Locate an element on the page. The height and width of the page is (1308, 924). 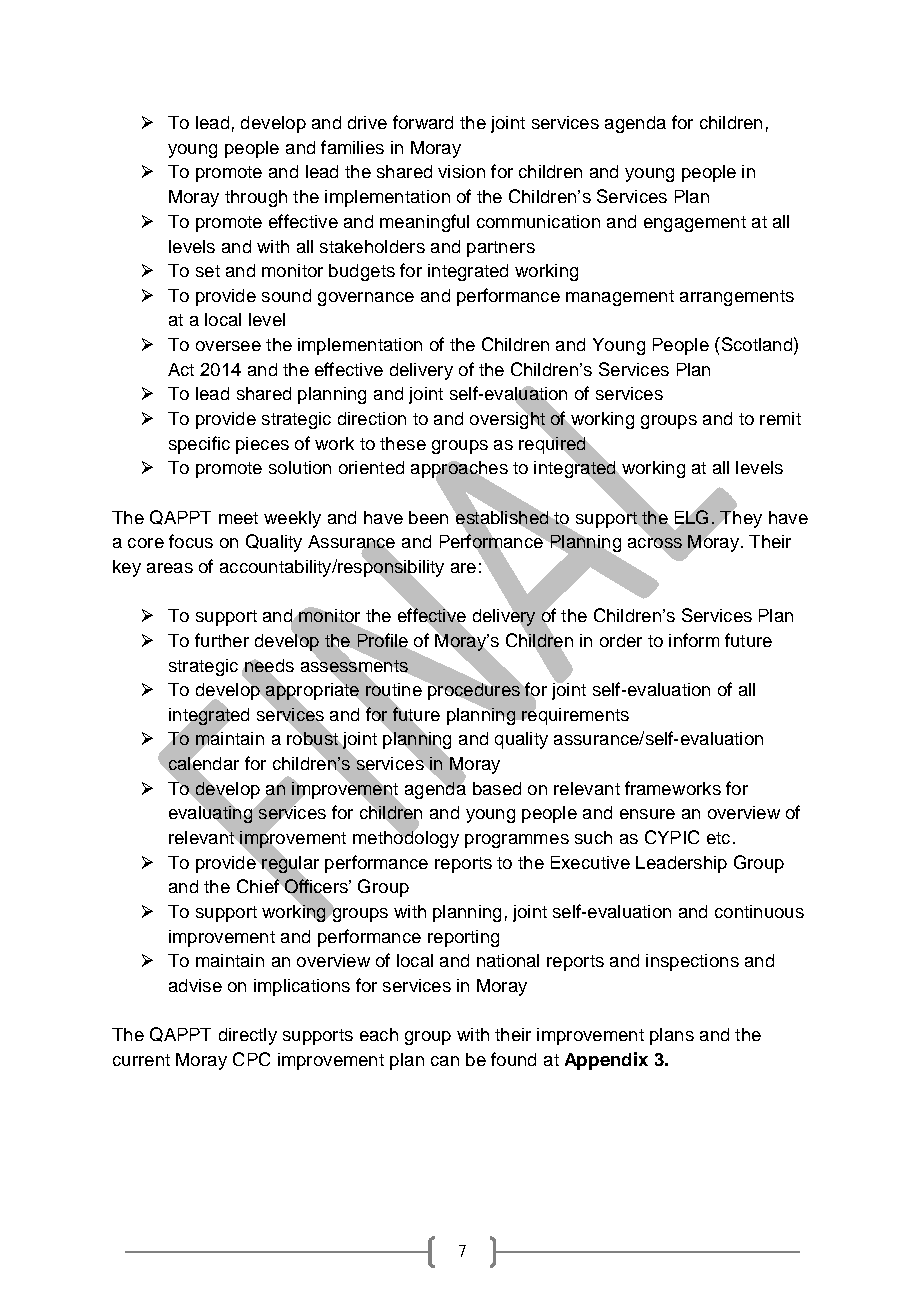
inform is located at coordinates (694, 640).
